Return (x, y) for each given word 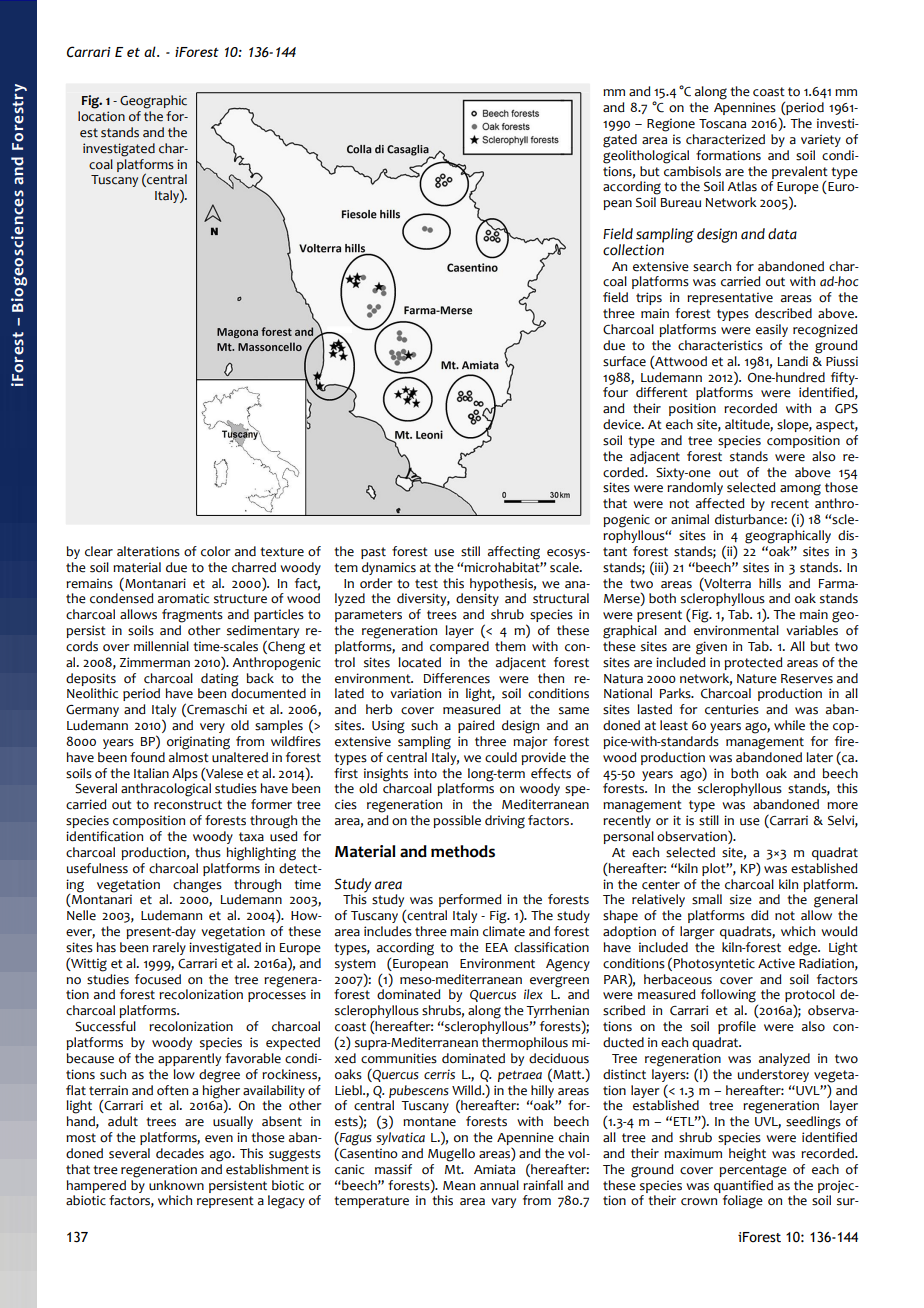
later (819, 757)
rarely (169, 948)
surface (624, 361)
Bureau (681, 203)
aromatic (184, 598)
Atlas (742, 186)
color (216, 551)
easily (772, 330)
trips (649, 298)
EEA (497, 947)
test (426, 584)
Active (776, 963)
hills (770, 583)
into (425, 773)
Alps (185, 774)
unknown (176, 1185)
